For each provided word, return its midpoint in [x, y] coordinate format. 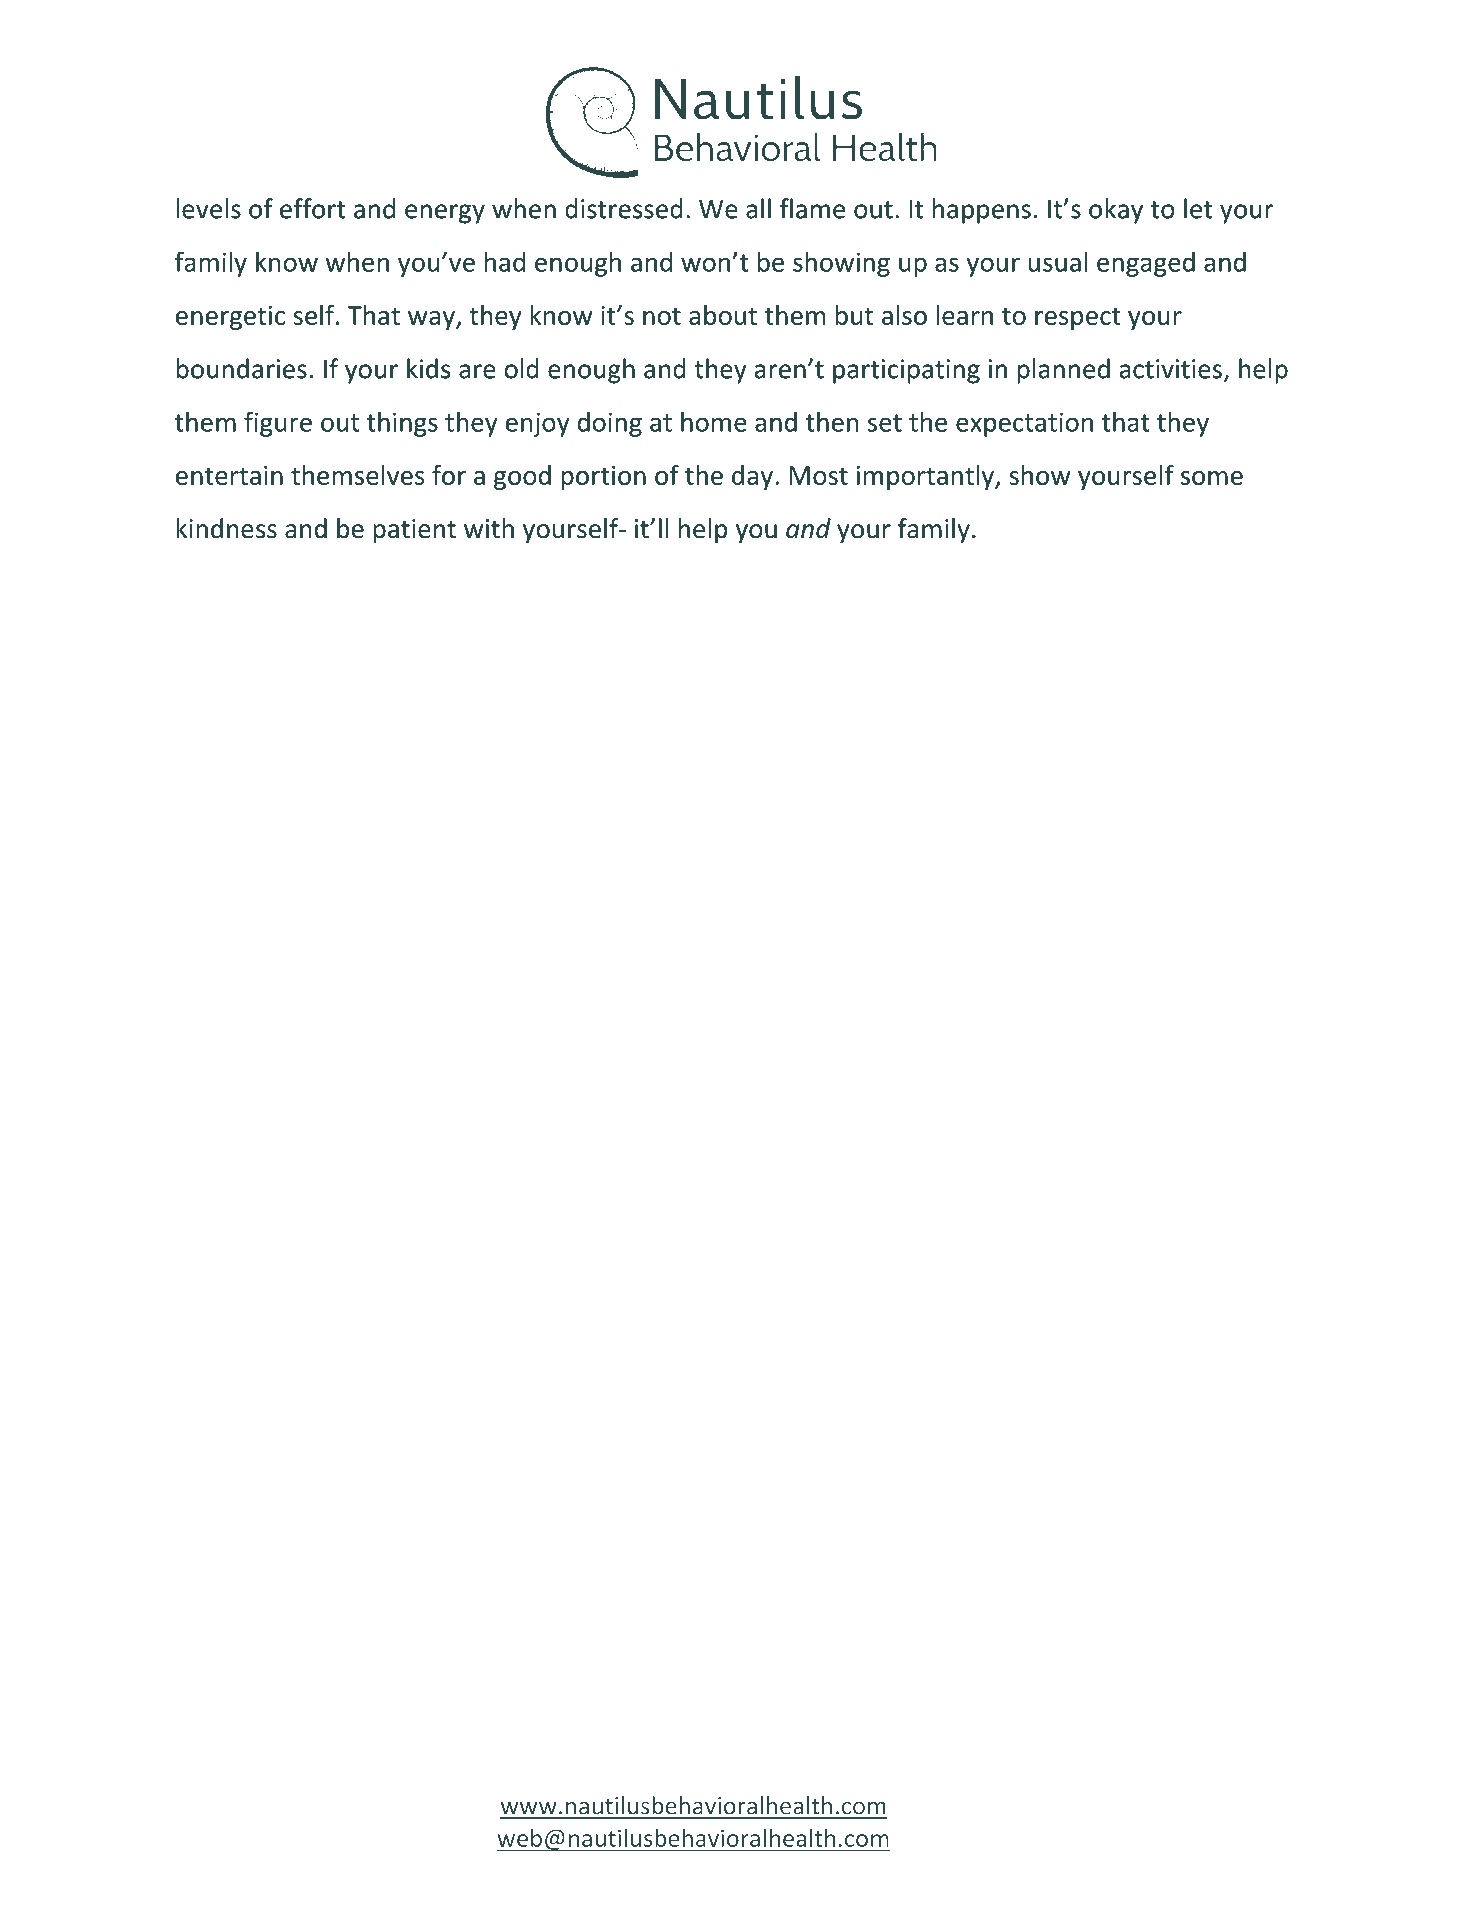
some [1212, 478]
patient [414, 531]
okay [1116, 211]
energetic [230, 318]
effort [313, 208]
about [723, 315]
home [714, 421]
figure [278, 424]
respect [1078, 318]
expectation [1024, 424]
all [758, 208]
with [489, 528]
